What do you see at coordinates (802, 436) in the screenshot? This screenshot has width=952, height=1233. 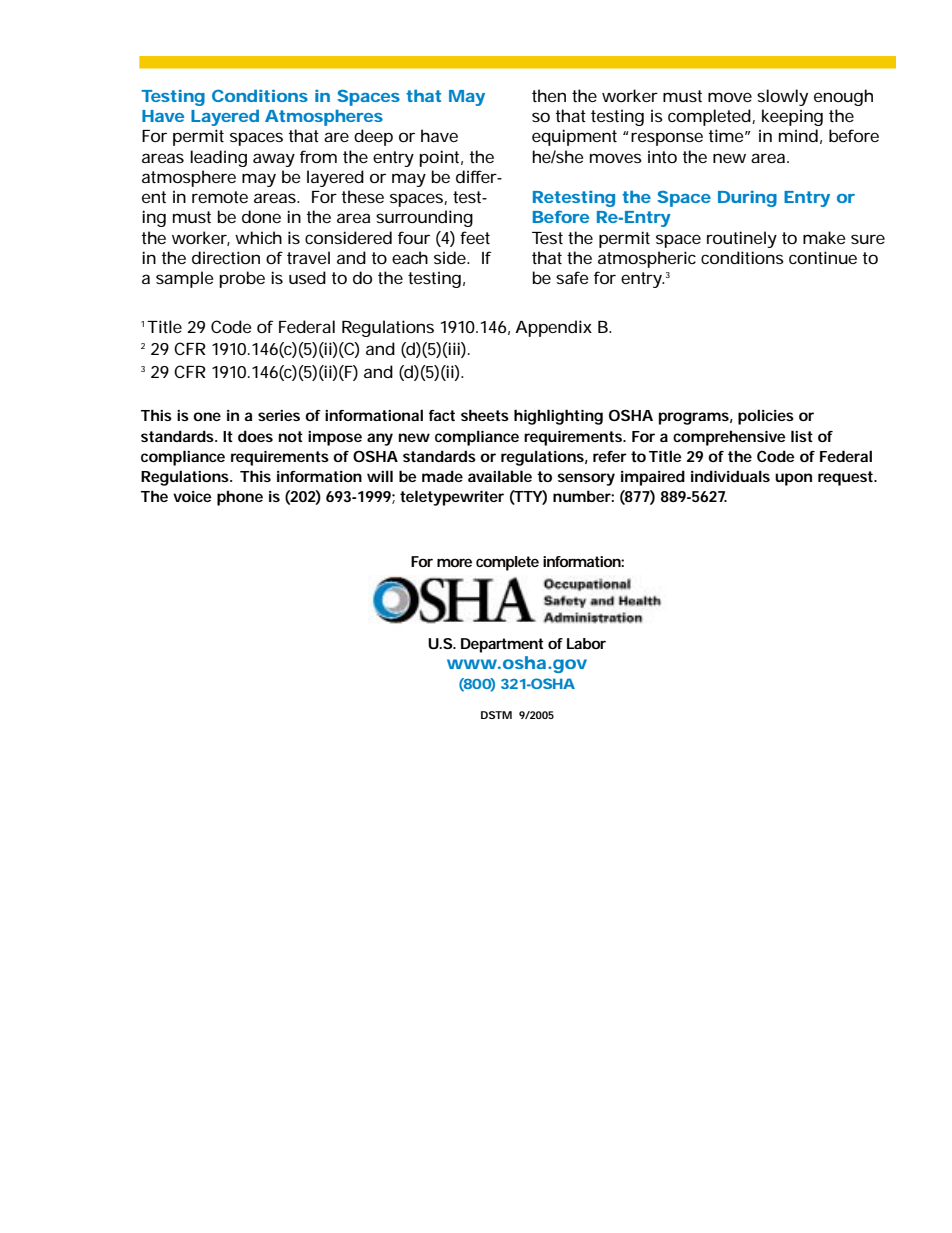 I see `list` at bounding box center [802, 436].
